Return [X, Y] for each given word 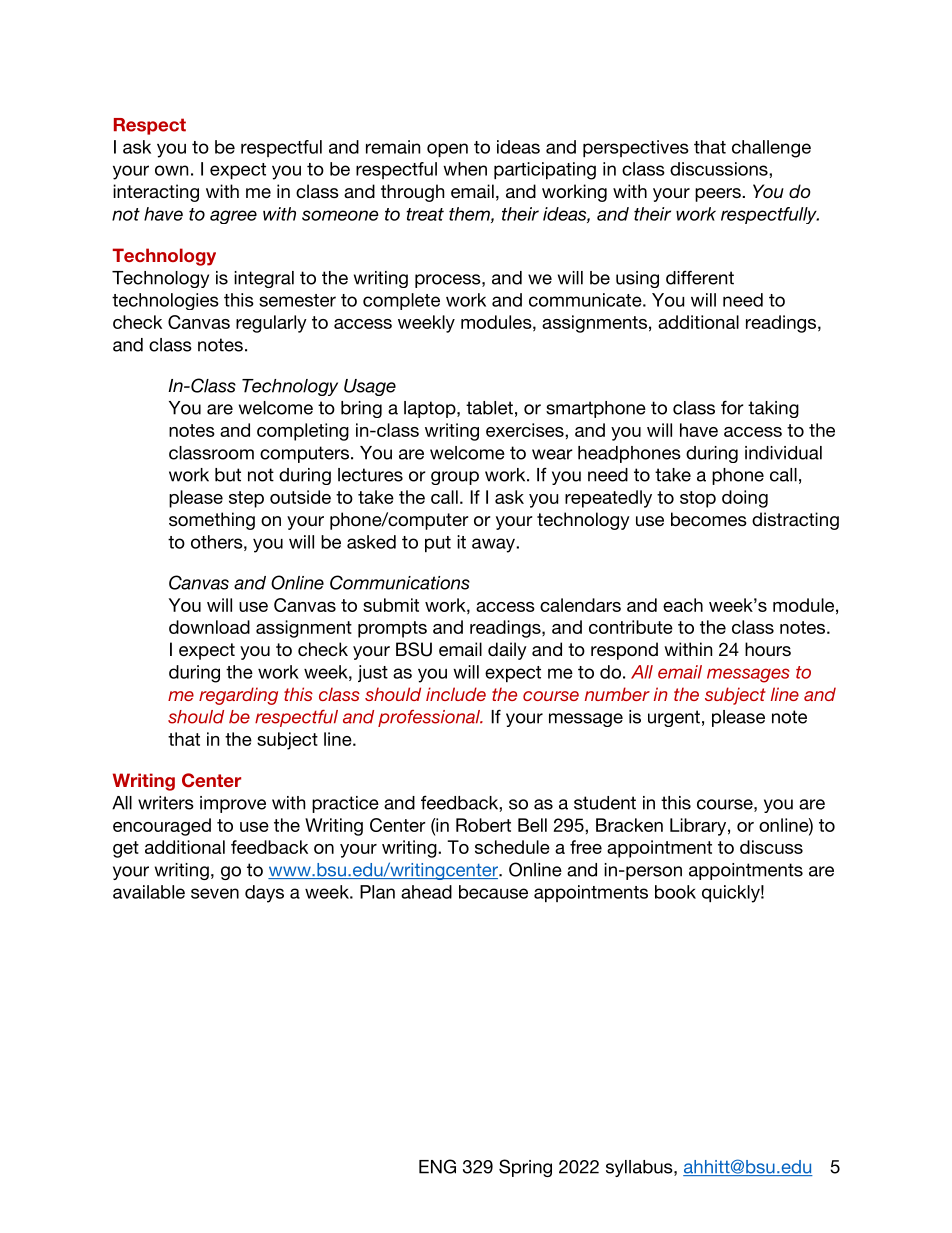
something [212, 521]
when [465, 169]
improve [233, 804]
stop [698, 499]
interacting [156, 193]
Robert [483, 825]
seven [215, 893]
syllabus [640, 1168]
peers [719, 195]
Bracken [629, 825]
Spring [525, 1168]
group [455, 478]
